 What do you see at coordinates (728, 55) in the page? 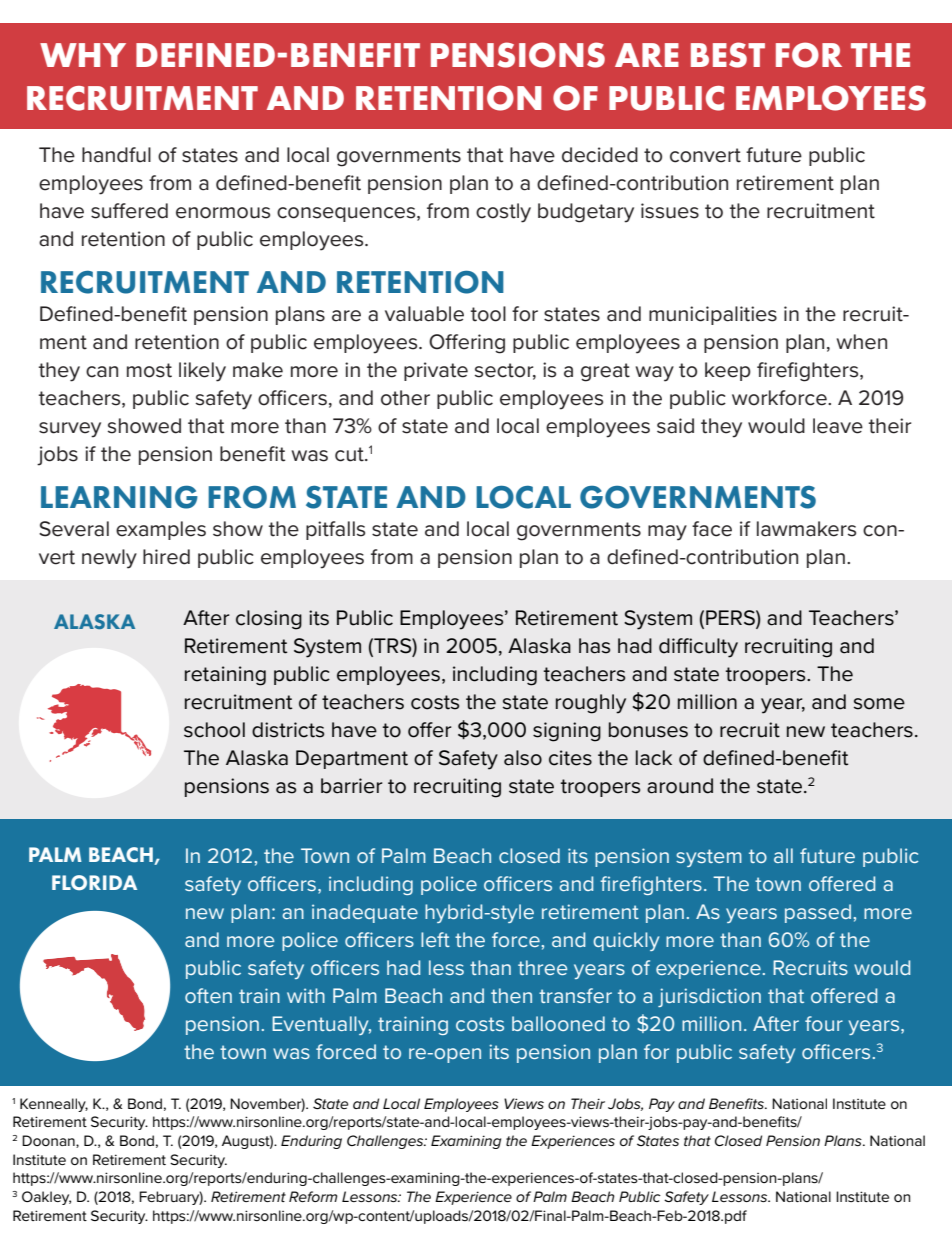
I see `BEST` at bounding box center [728, 55].
